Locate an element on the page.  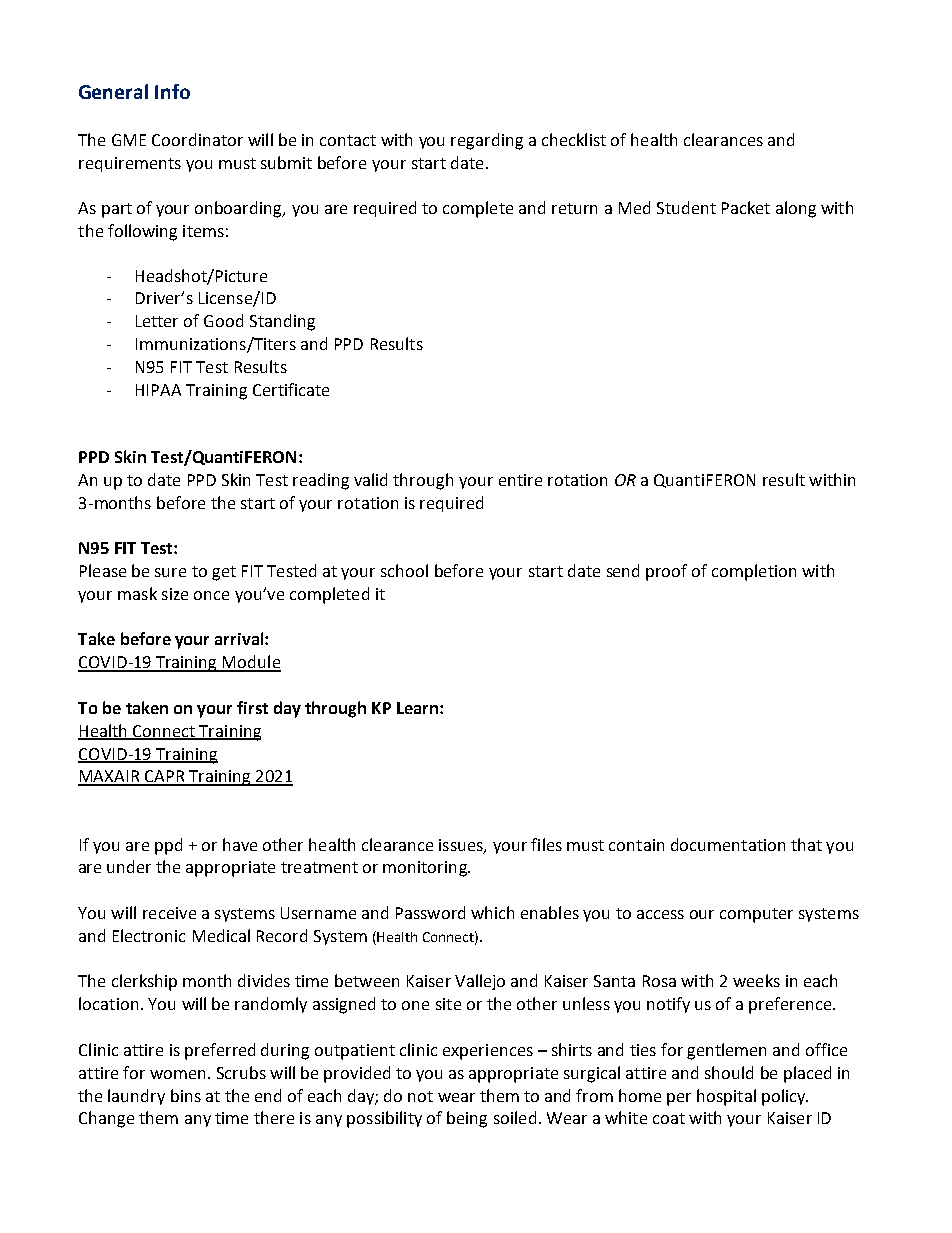
being is located at coordinates (467, 1119).
